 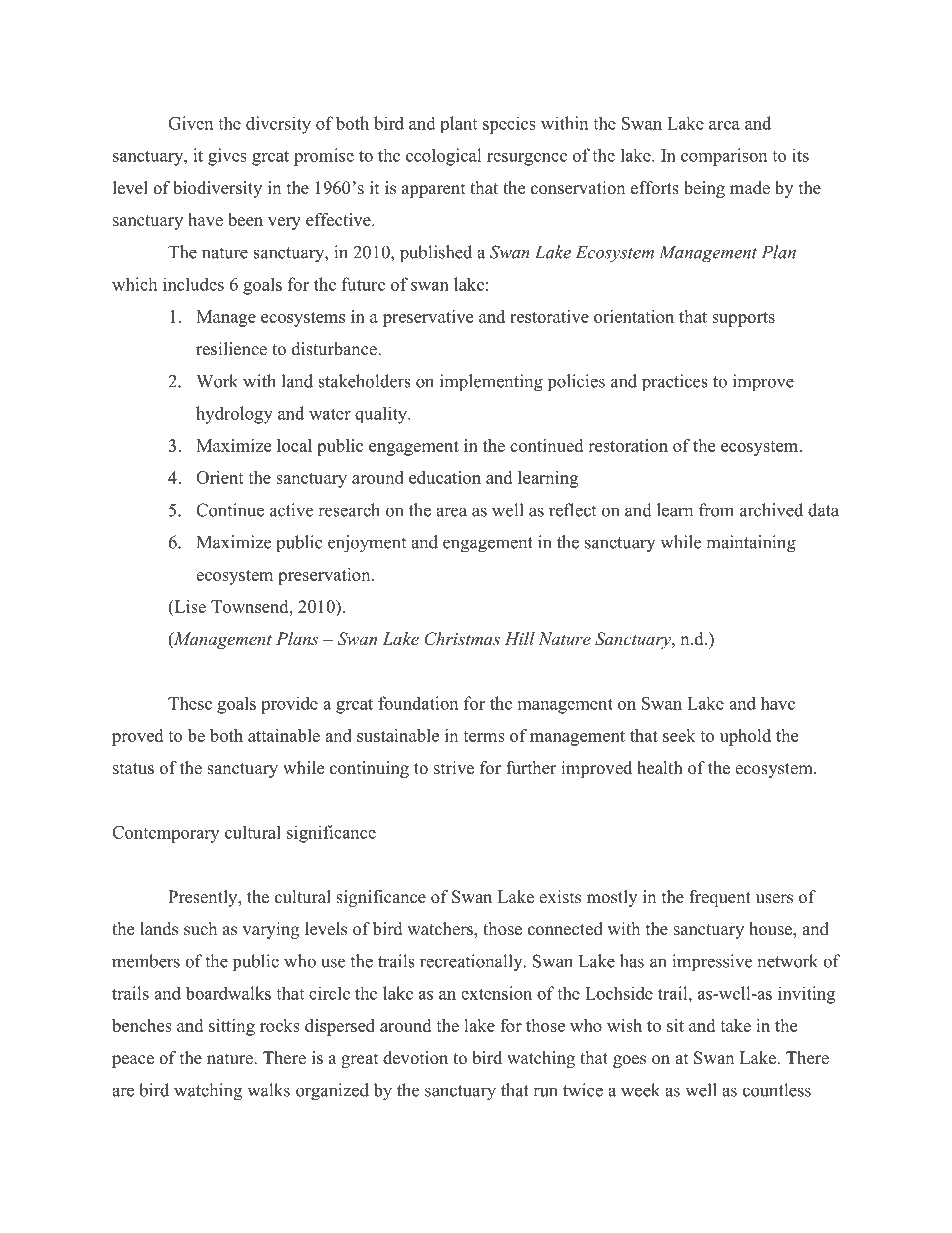 What do you see at coordinates (251, 606) in the screenshot?
I see `Townsend` at bounding box center [251, 606].
